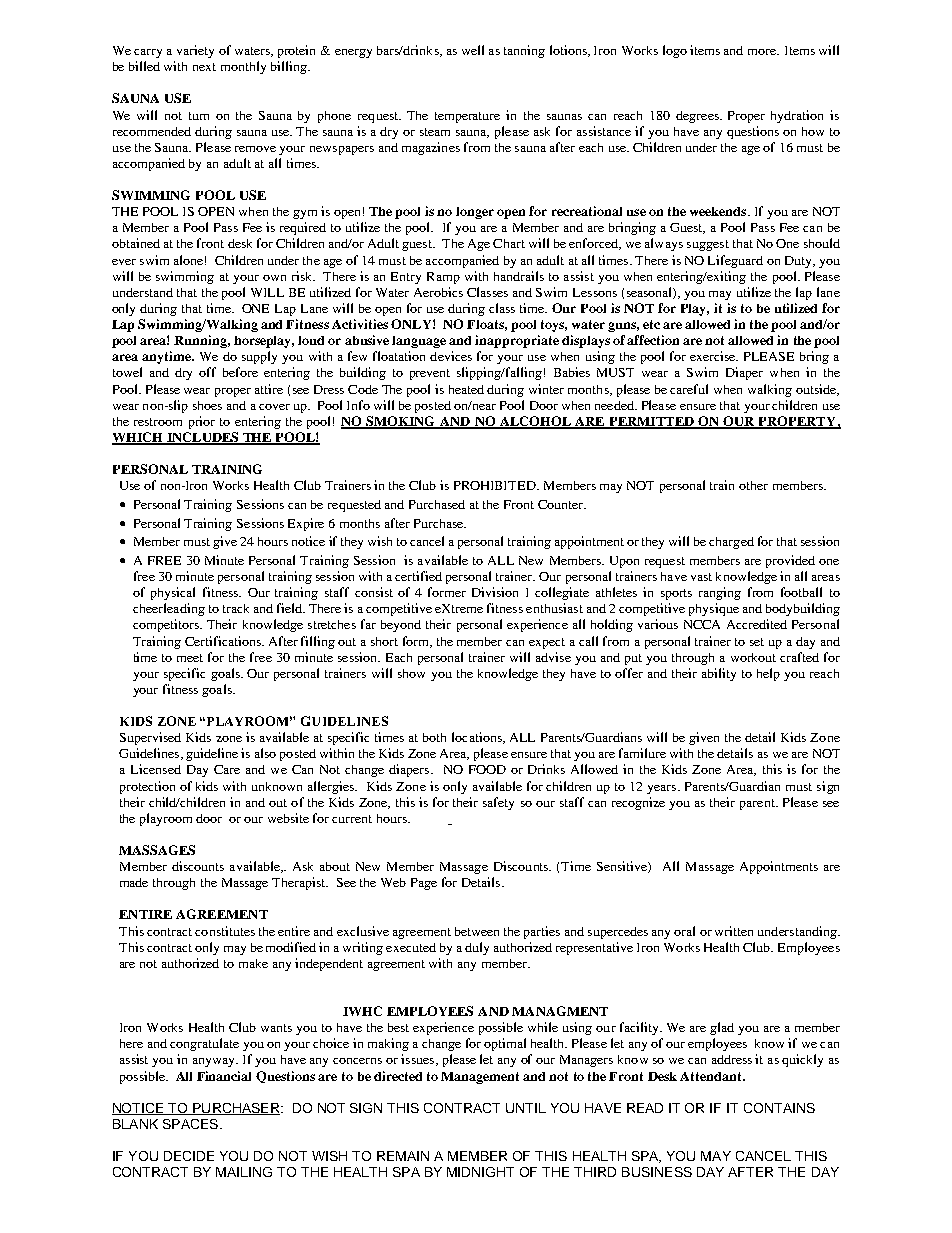 The image size is (952, 1233). I want to click on Division, so click(495, 592).
